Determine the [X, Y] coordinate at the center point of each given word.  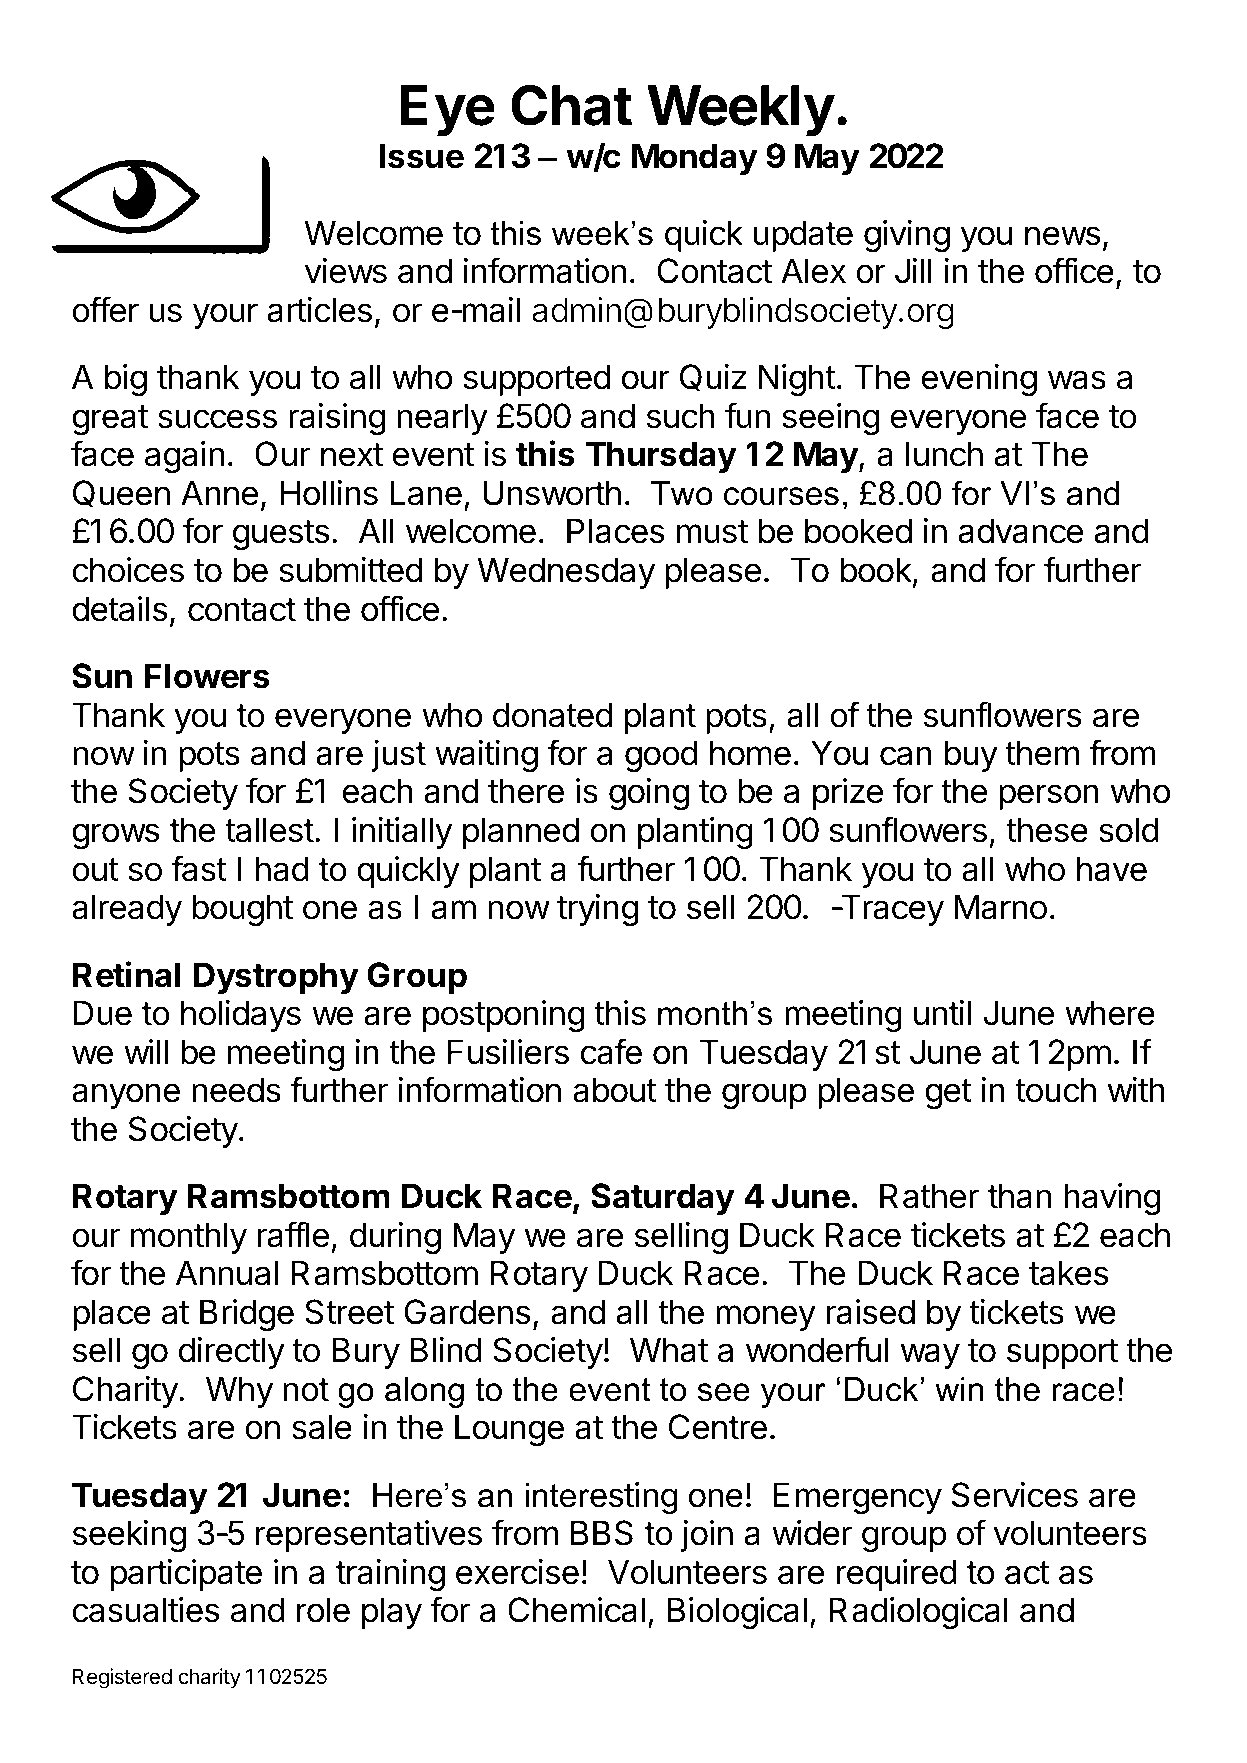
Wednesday [566, 573]
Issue [422, 156]
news [1062, 236]
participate [186, 1575]
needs [236, 1090]
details [119, 609]
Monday [695, 159]
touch [1055, 1090]
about [615, 1090]
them [1042, 753]
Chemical [576, 1610]
